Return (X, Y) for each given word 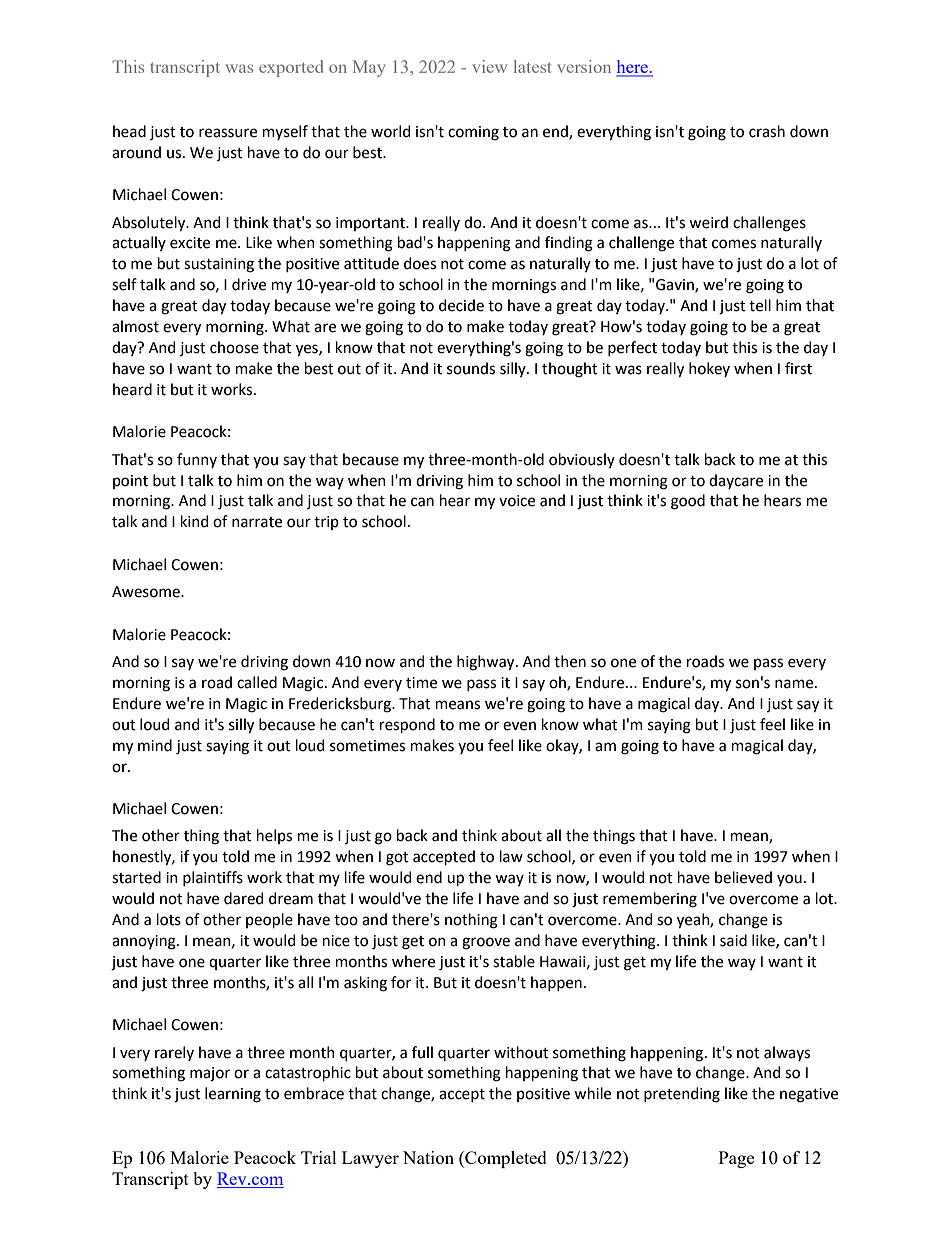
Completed (505, 1159)
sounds (471, 368)
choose (234, 347)
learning (233, 1095)
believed (743, 877)
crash (767, 131)
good (688, 502)
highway (487, 663)
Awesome (147, 592)
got (397, 859)
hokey (709, 369)
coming (473, 133)
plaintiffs (213, 878)
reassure (228, 133)
